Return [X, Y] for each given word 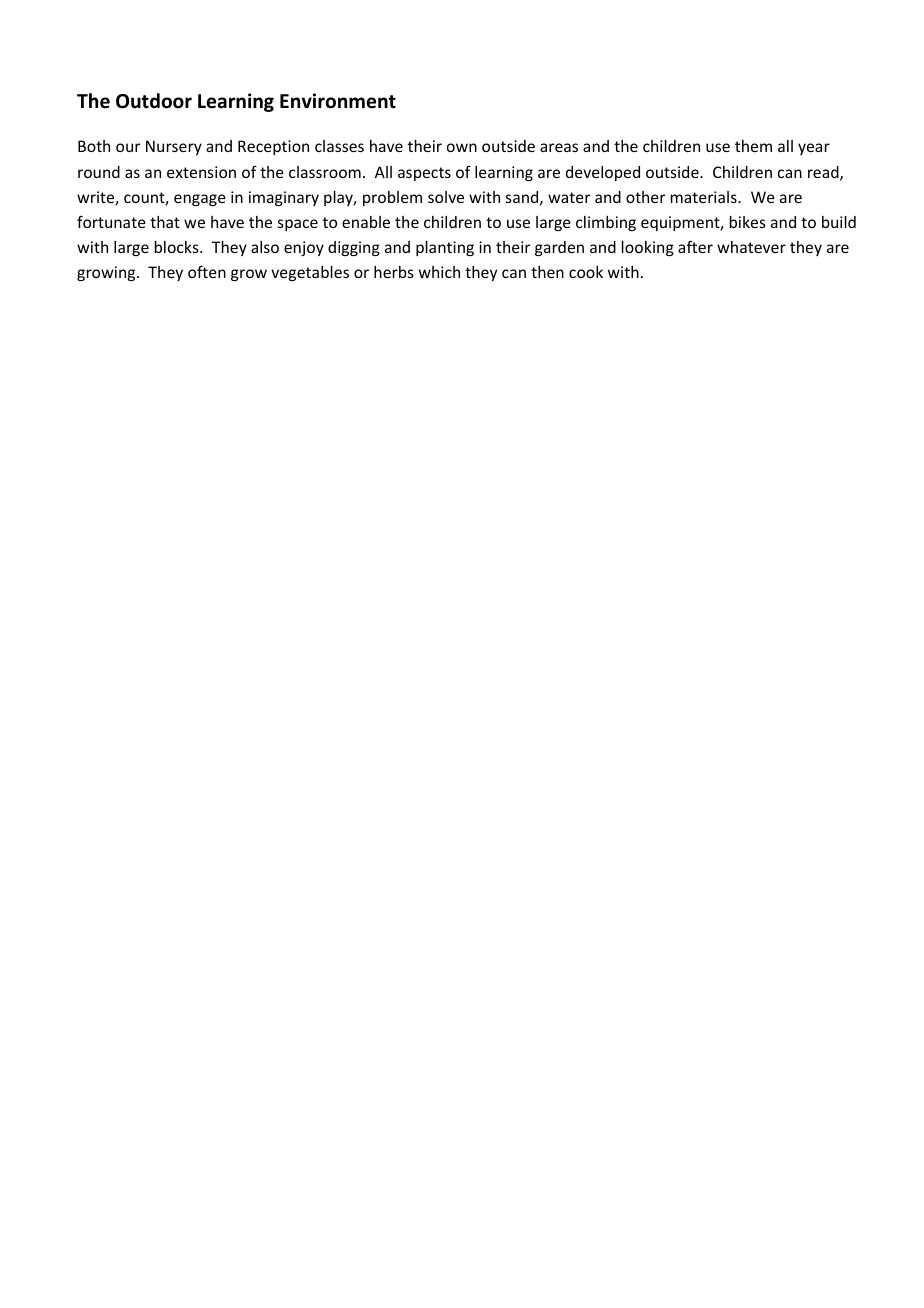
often [207, 271]
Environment [338, 101]
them [753, 146]
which [439, 272]
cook [586, 272]
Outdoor [154, 101]
